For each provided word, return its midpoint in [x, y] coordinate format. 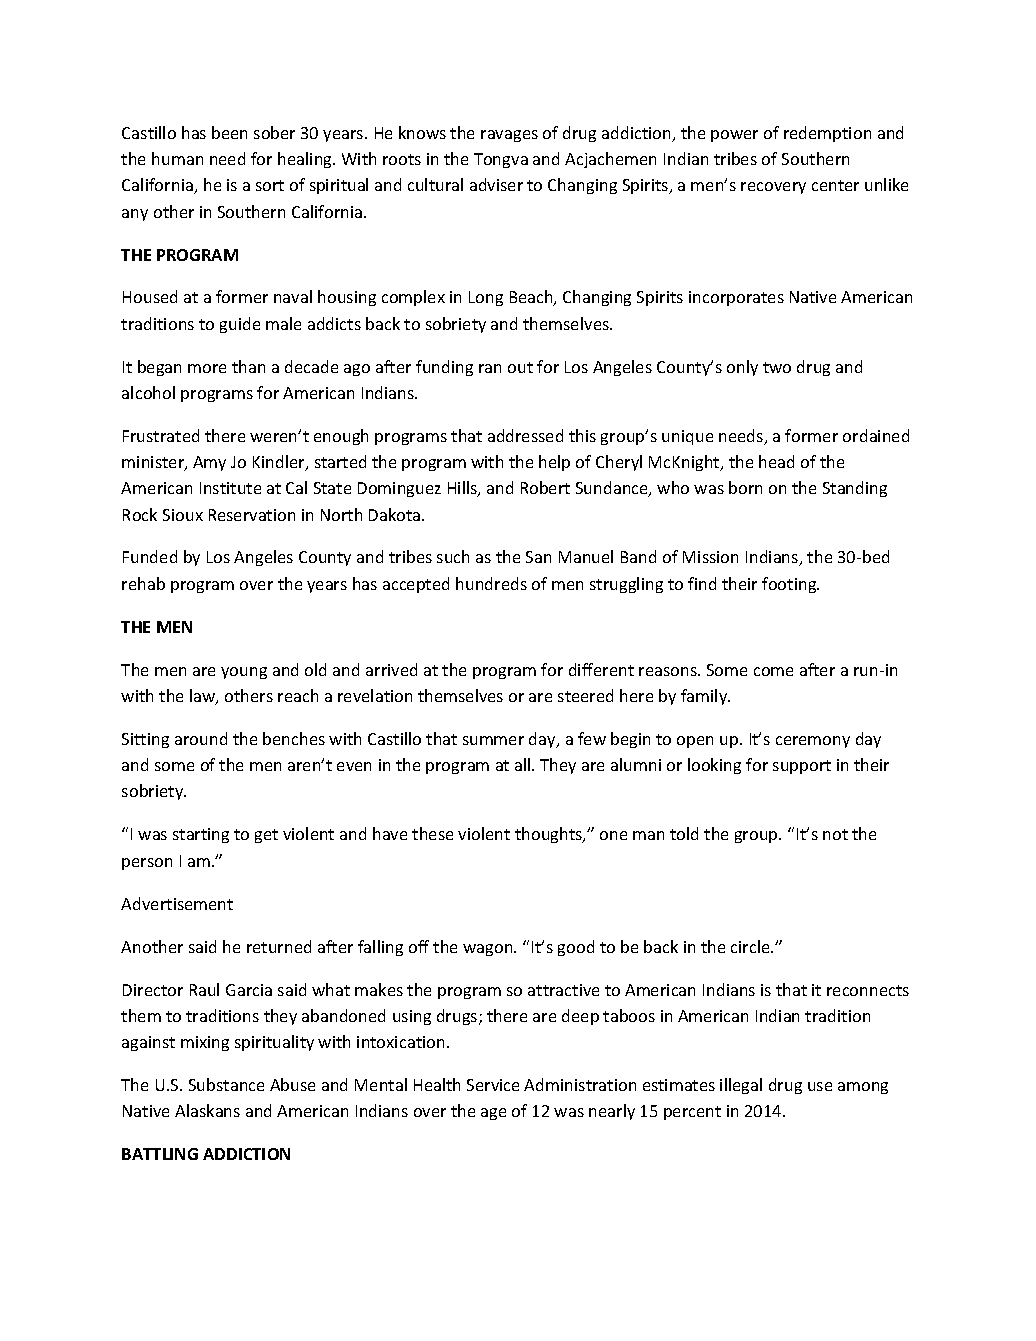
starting [201, 835]
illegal [741, 1086]
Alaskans [207, 1110]
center [835, 185]
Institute [230, 488]
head [776, 461]
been [229, 132]
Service [493, 1085]
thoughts [550, 835]
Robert [545, 487]
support [802, 767]
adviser [496, 184]
